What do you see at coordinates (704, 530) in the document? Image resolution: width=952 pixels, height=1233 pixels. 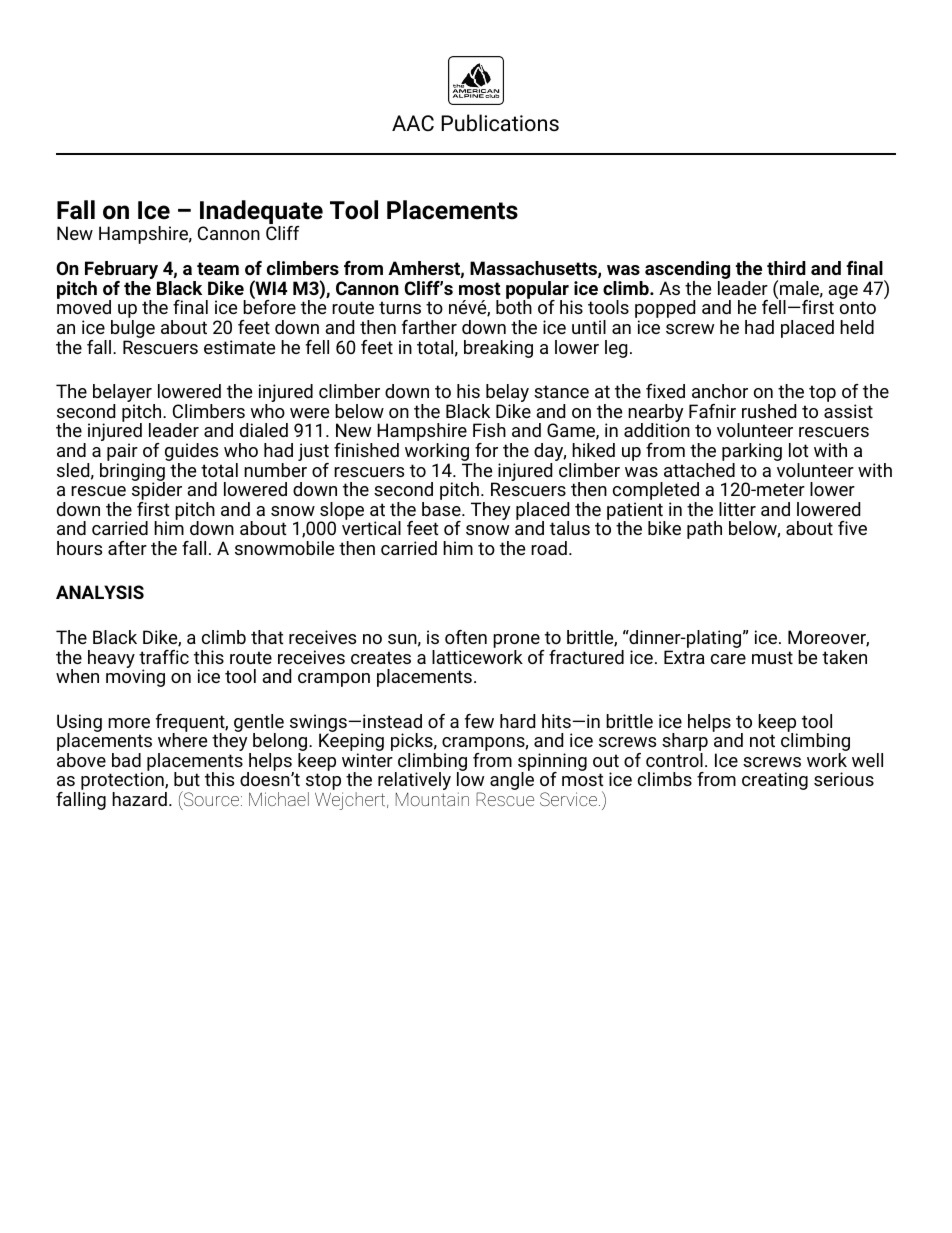 I see `path` at bounding box center [704, 530].
